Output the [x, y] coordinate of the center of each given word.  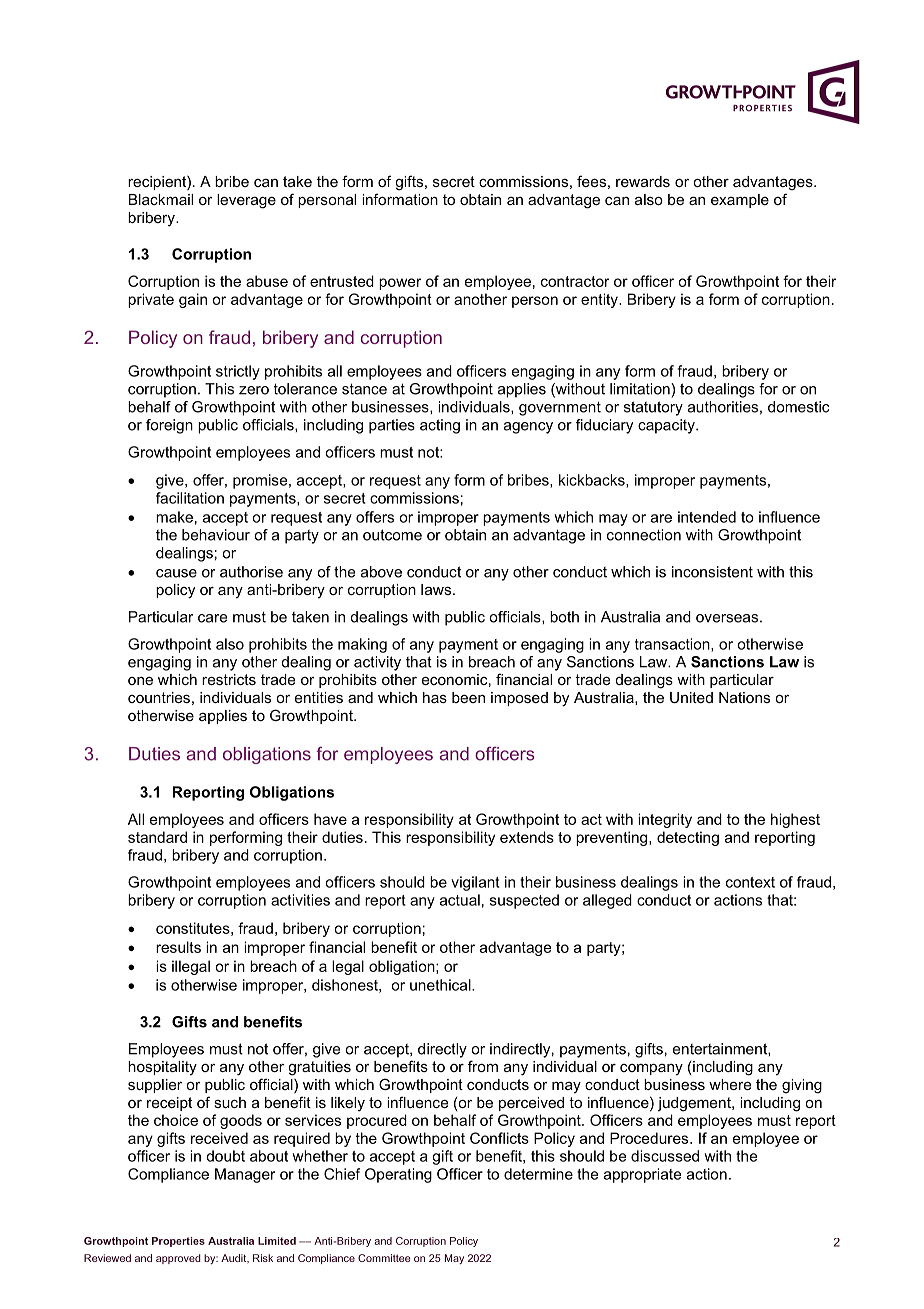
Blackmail [161, 199]
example [740, 201]
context [750, 882]
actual [460, 900]
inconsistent [712, 572]
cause [176, 573]
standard [157, 837]
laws [436, 589]
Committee [384, 1258]
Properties [178, 1242]
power [400, 284]
